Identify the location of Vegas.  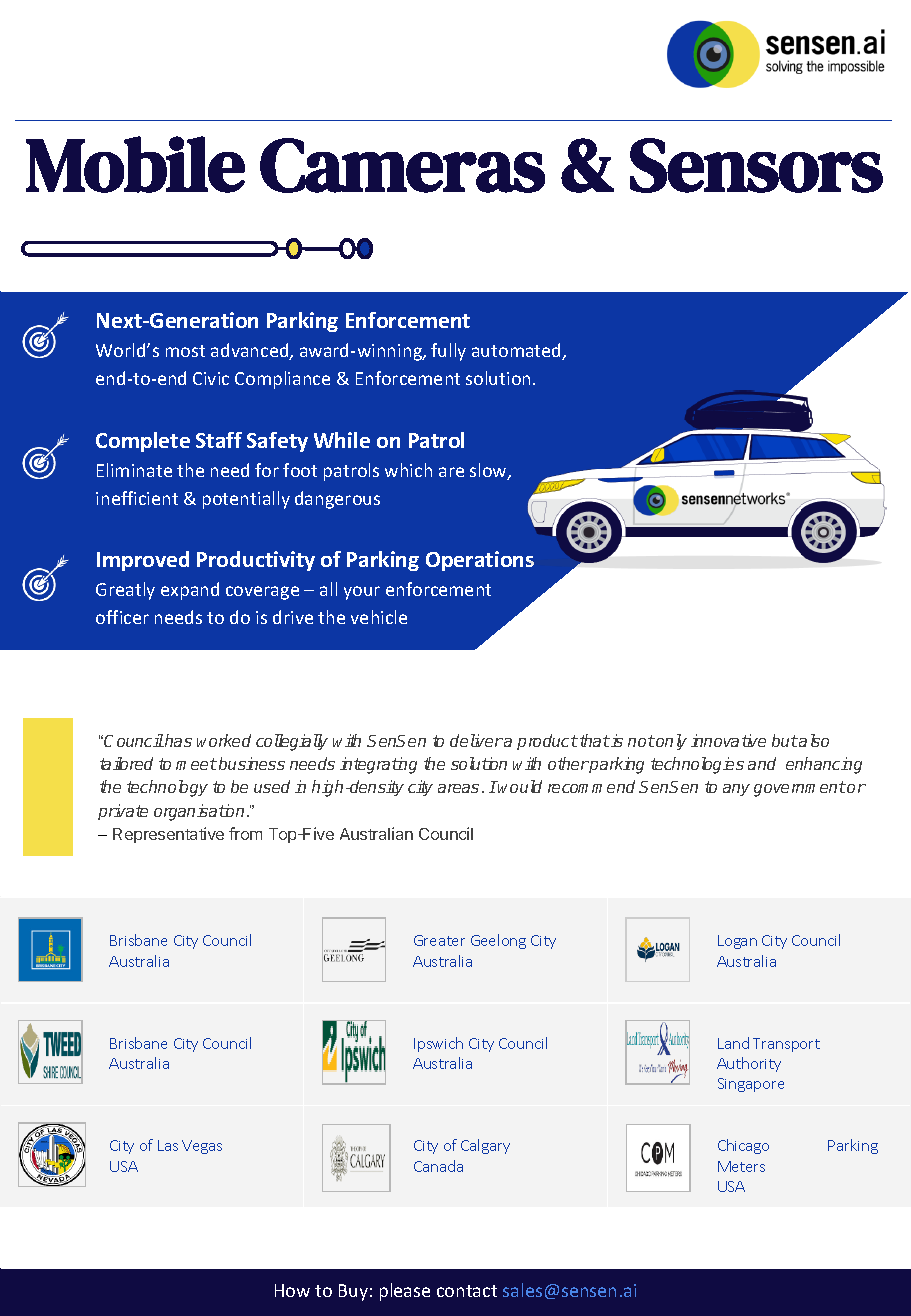
(202, 1147).
